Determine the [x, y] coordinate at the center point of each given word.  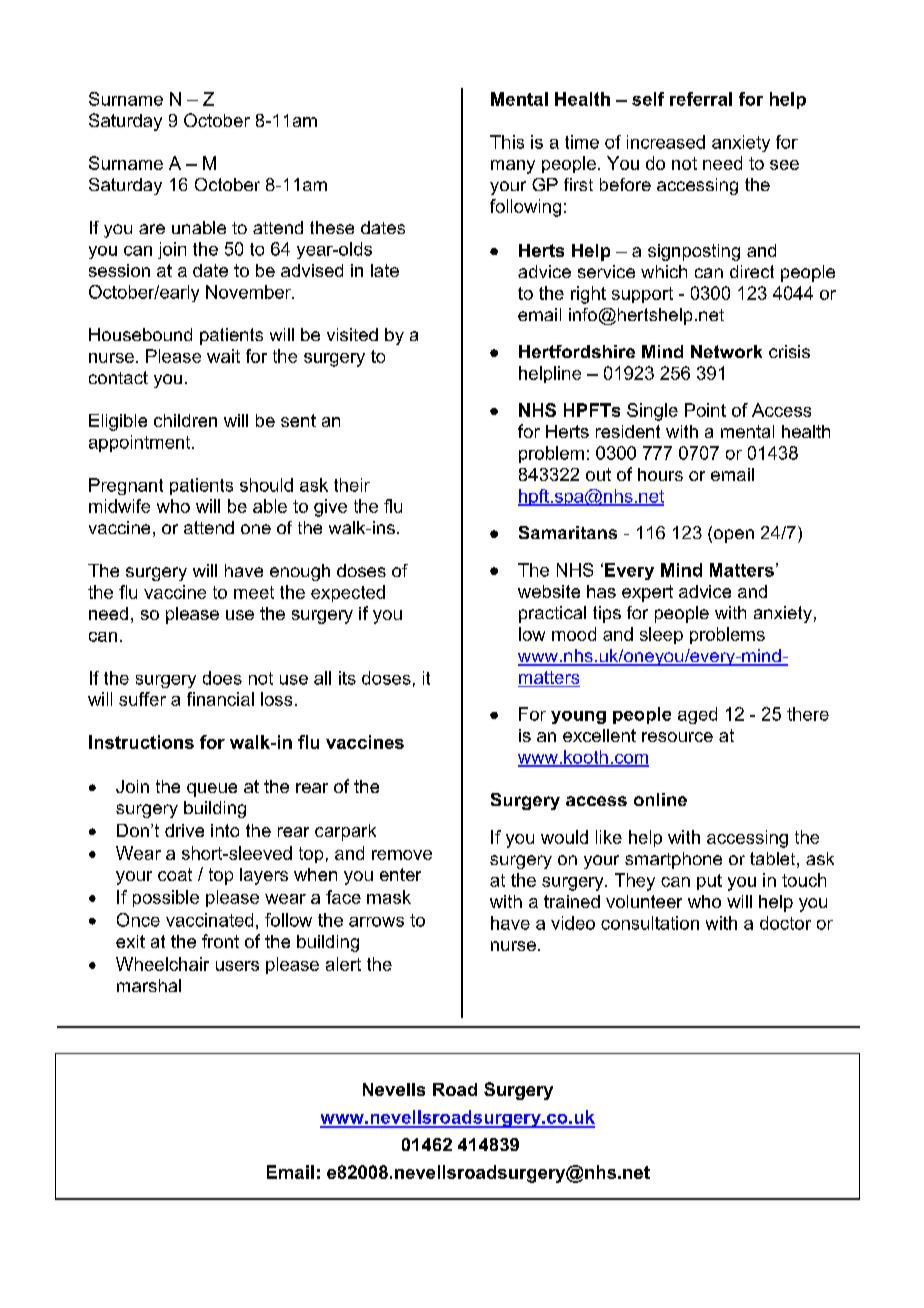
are [152, 229]
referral [701, 99]
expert [647, 593]
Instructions [141, 742]
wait [223, 356]
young [578, 717]
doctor [785, 923]
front [220, 941]
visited [352, 334]
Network [726, 351]
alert [343, 964]
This [507, 142]
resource [677, 737]
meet [254, 592]
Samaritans [568, 532]
